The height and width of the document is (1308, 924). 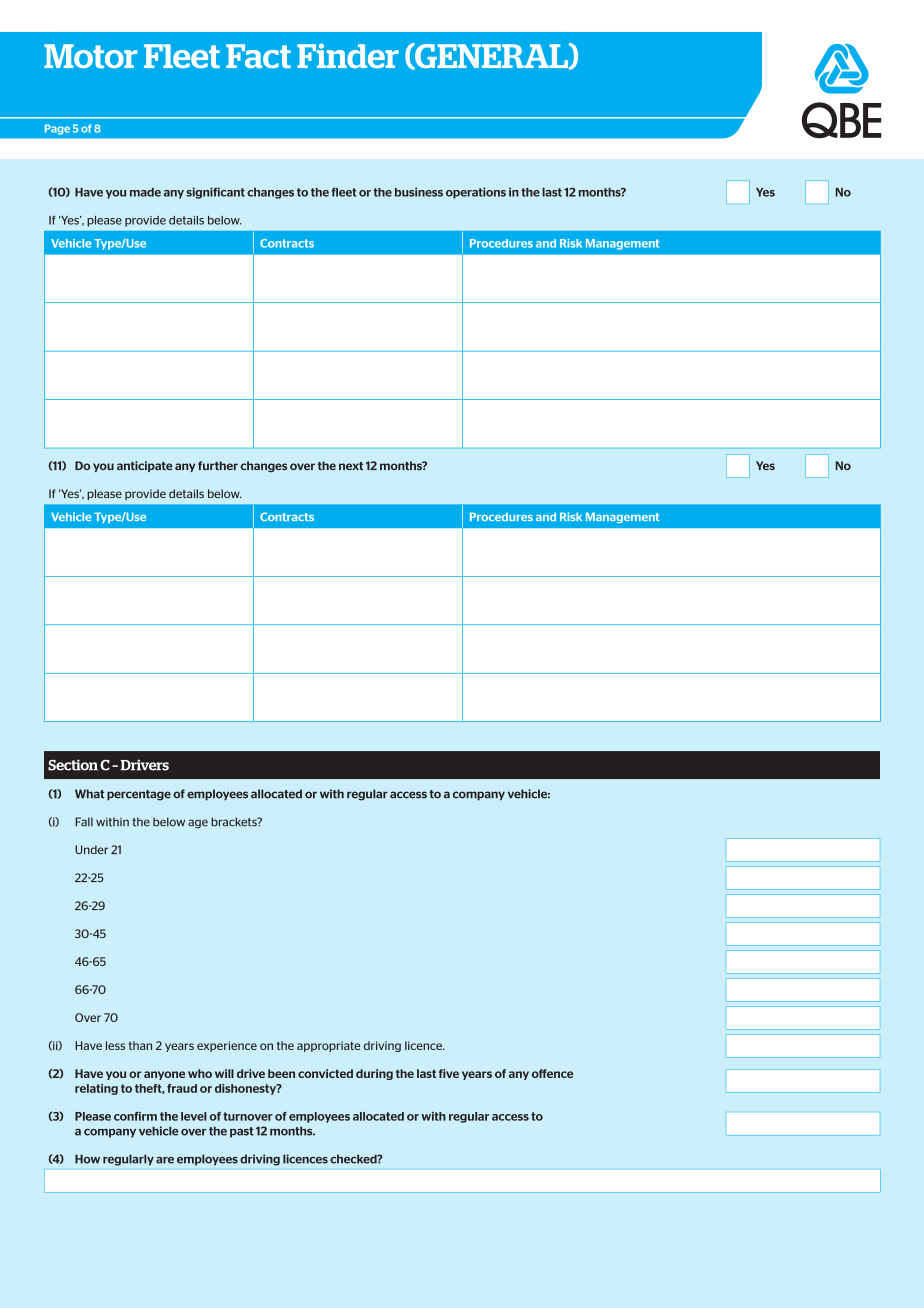 I want to click on next, so click(x=351, y=466).
